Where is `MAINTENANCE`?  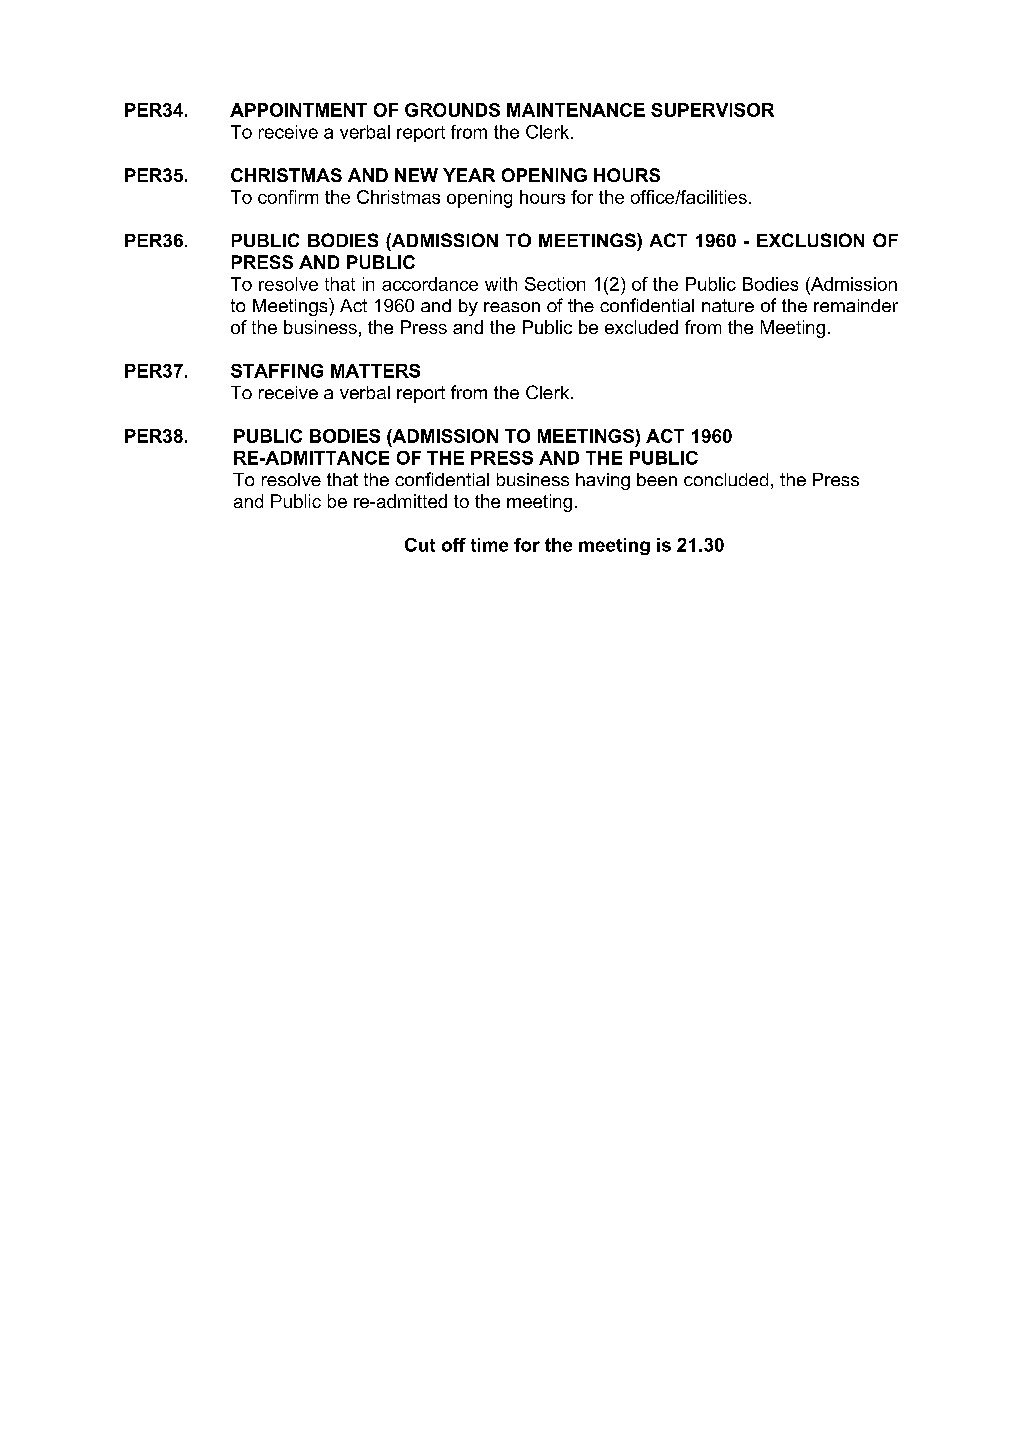 MAINTENANCE is located at coordinates (576, 110).
